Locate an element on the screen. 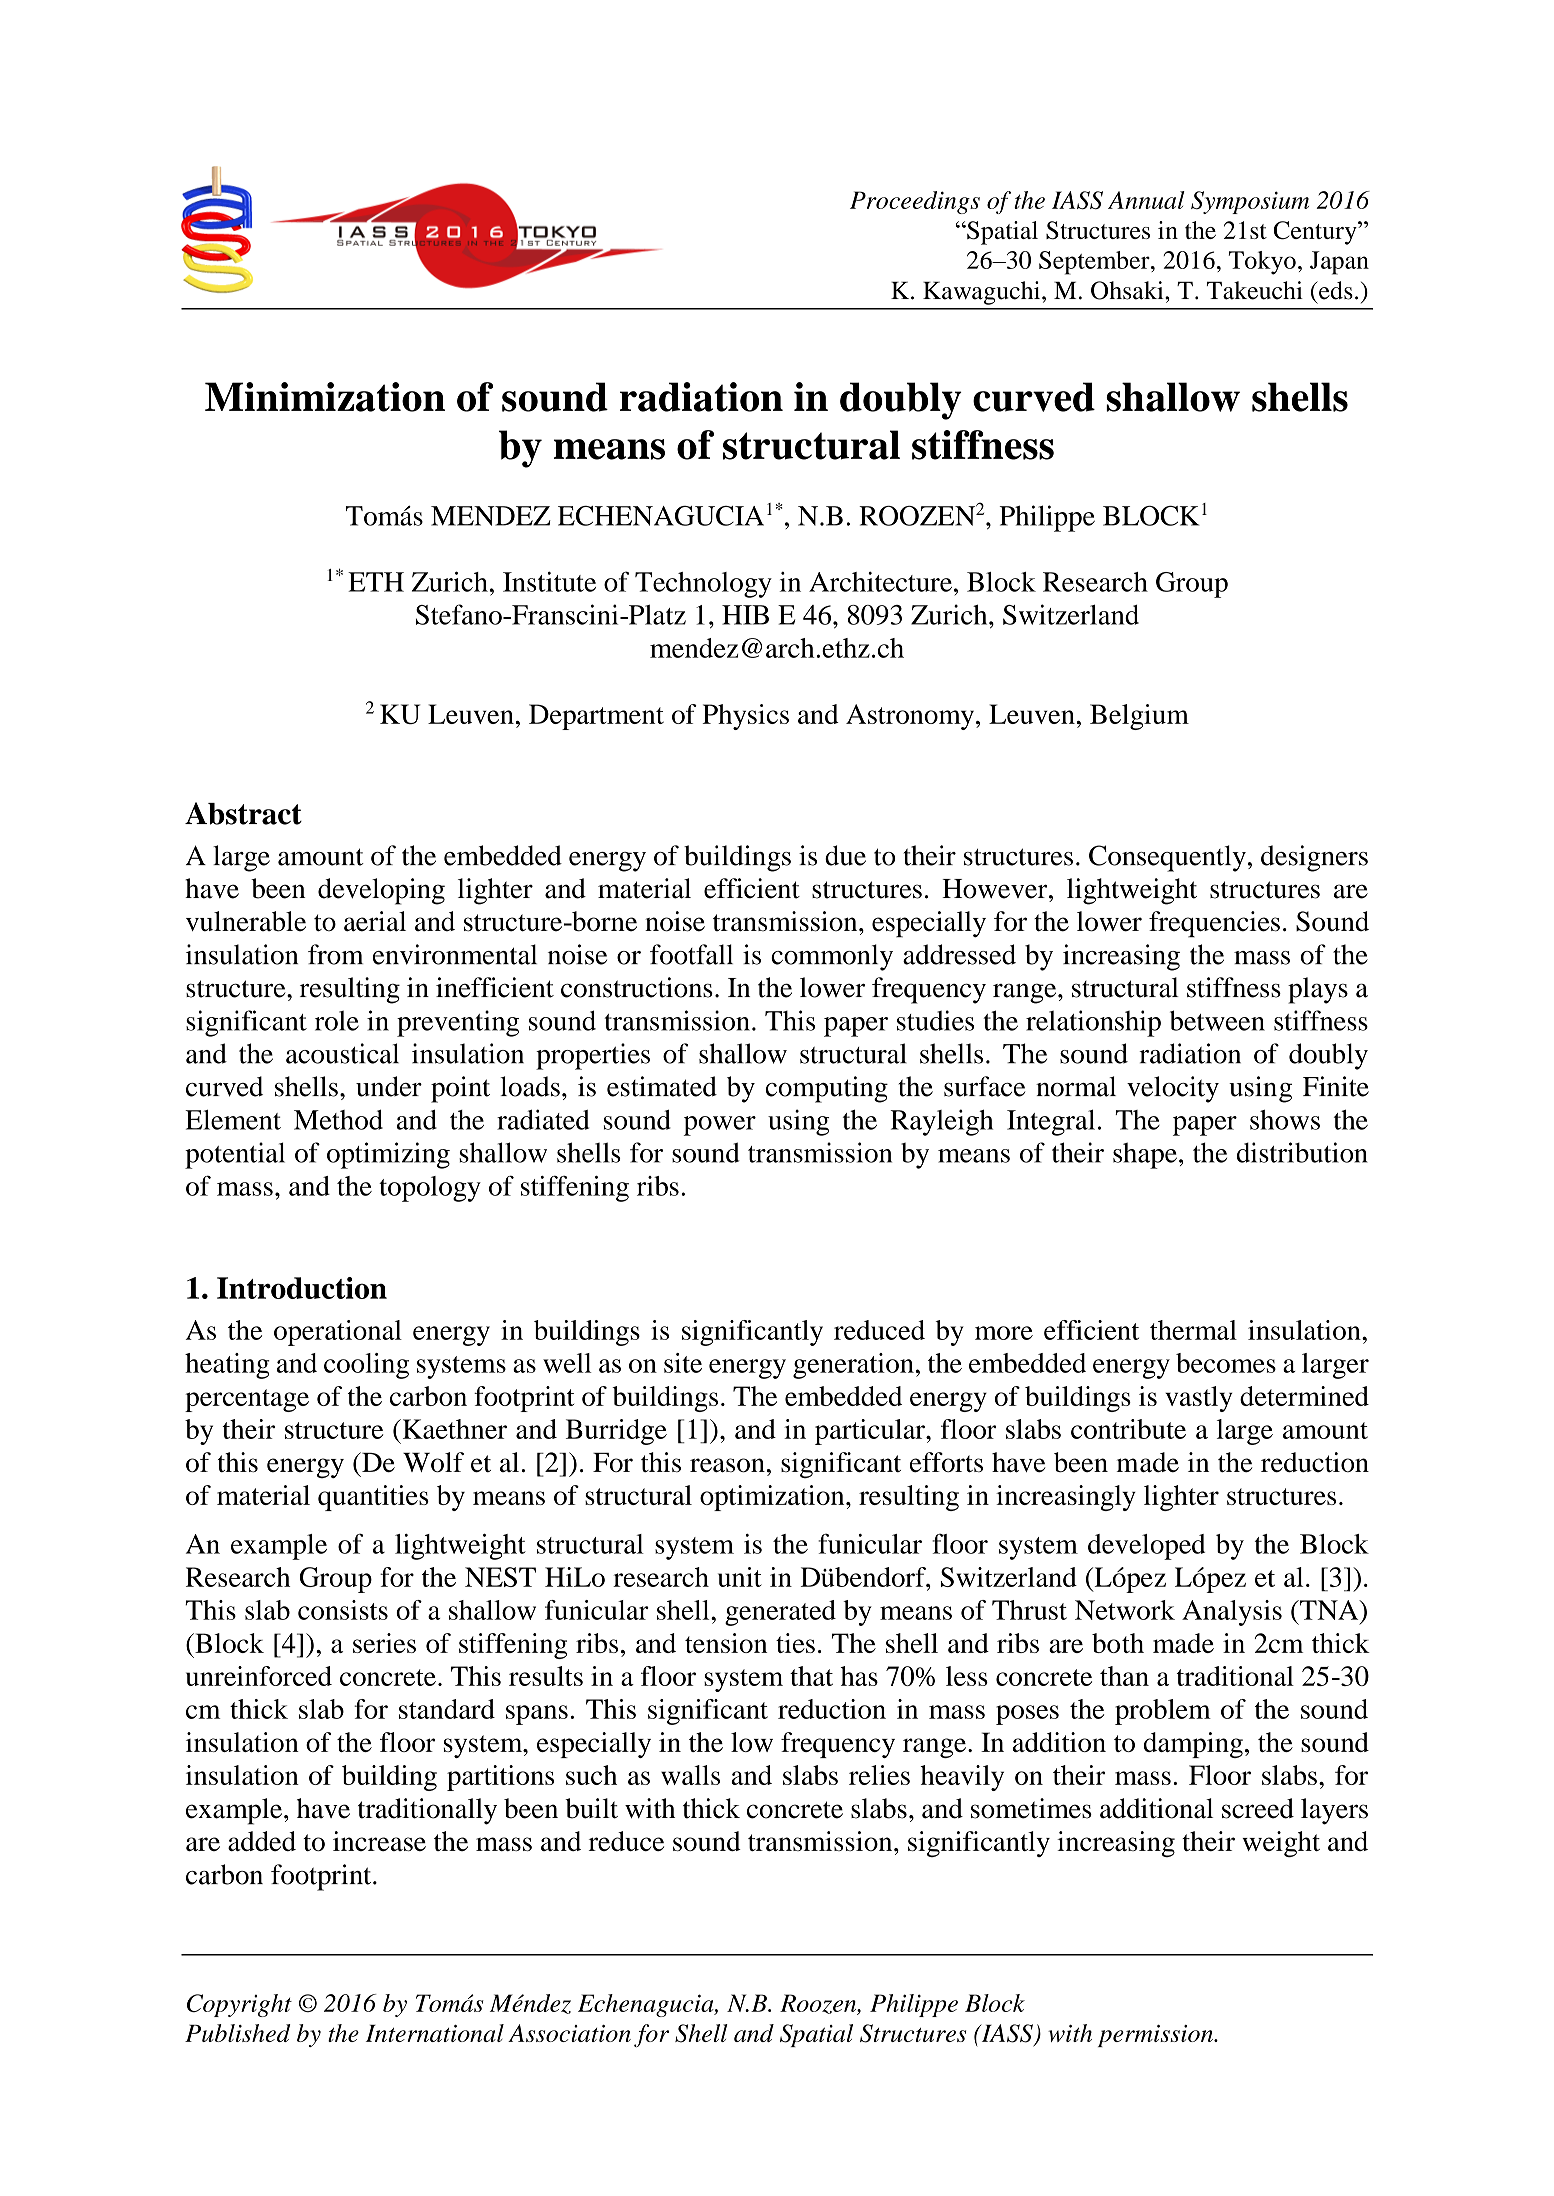  permission is located at coordinates (1156, 2036).
